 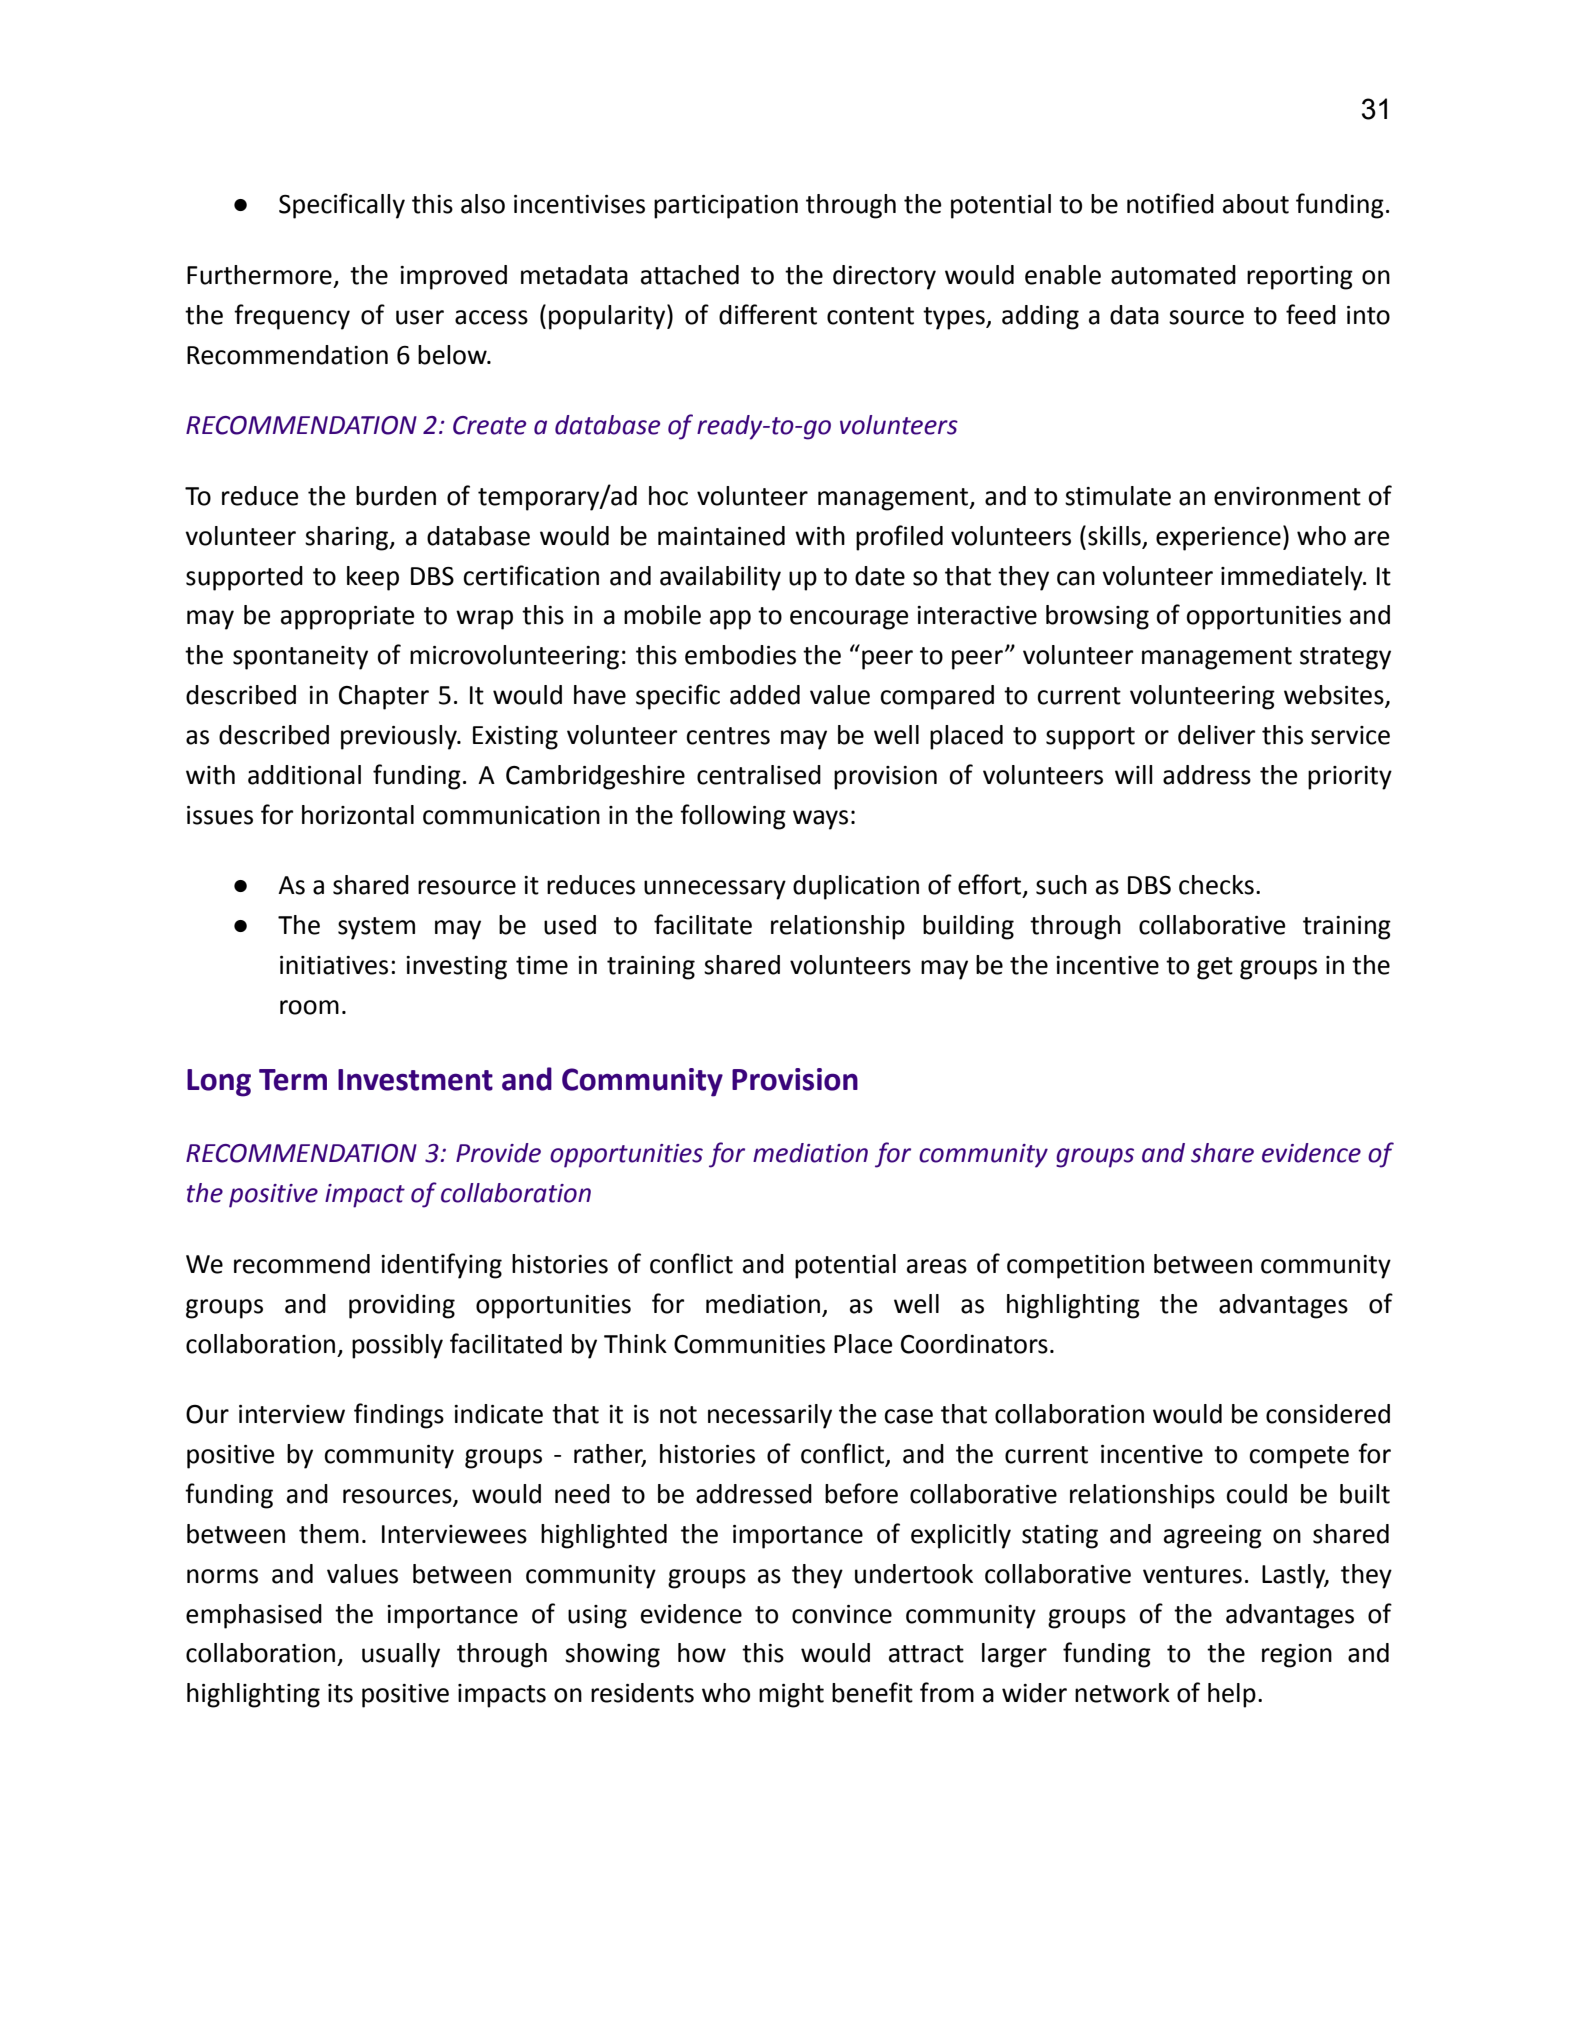 What do you see at coordinates (401, 1655) in the image?
I see `usually` at bounding box center [401, 1655].
